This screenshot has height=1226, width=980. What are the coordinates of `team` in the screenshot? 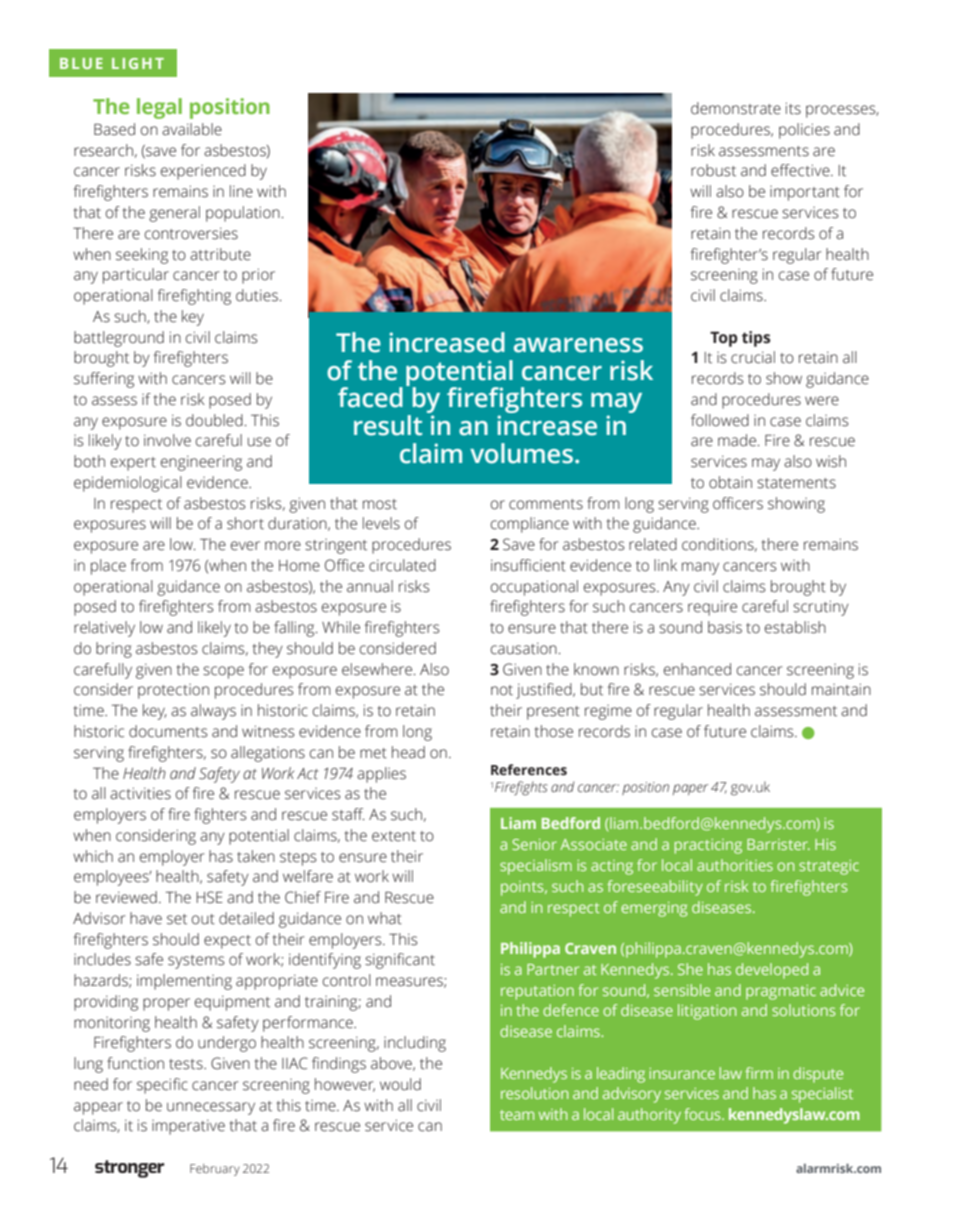 It's located at (517, 1115).
